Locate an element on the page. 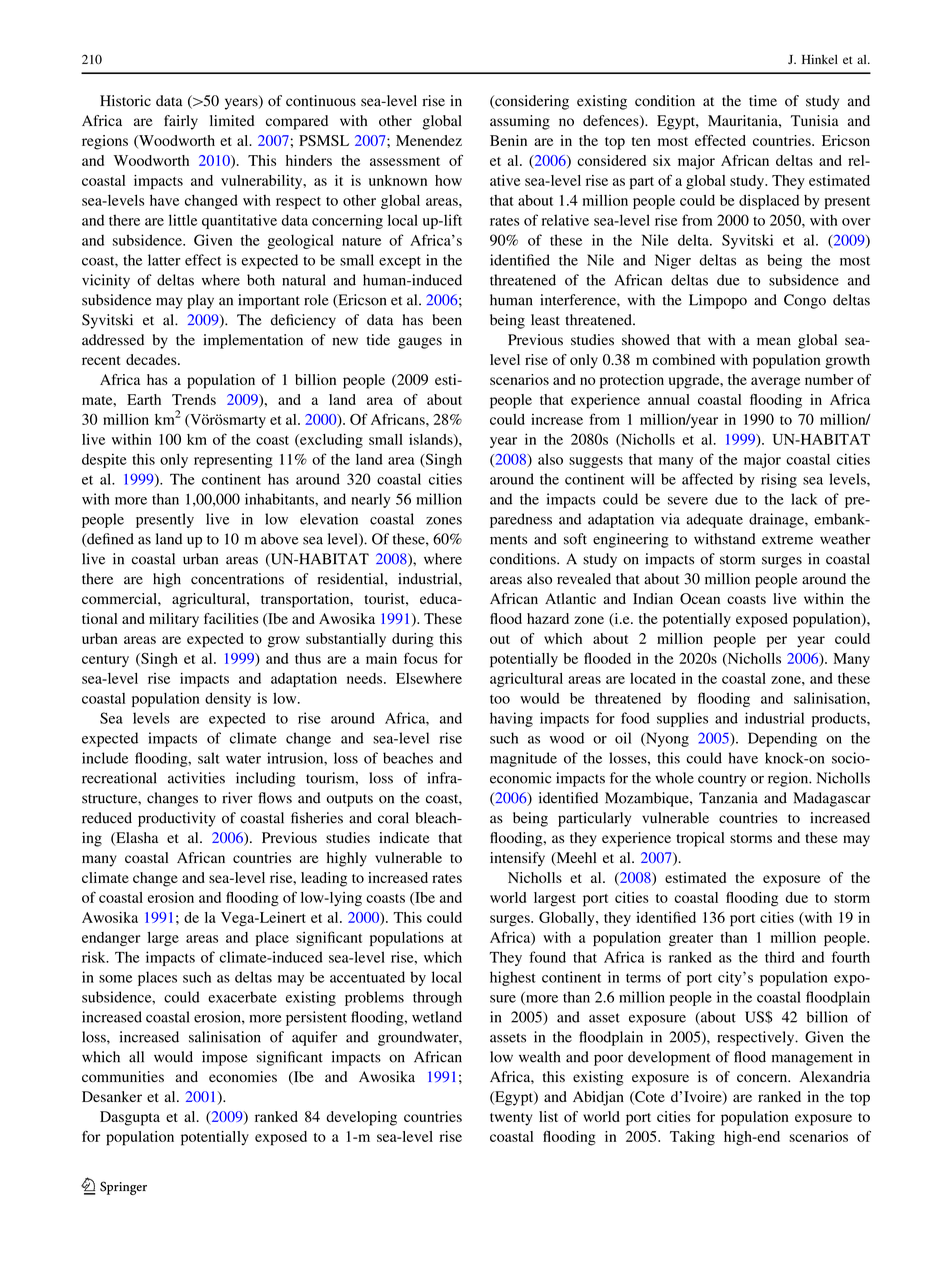  productivity is located at coordinates (177, 819).
